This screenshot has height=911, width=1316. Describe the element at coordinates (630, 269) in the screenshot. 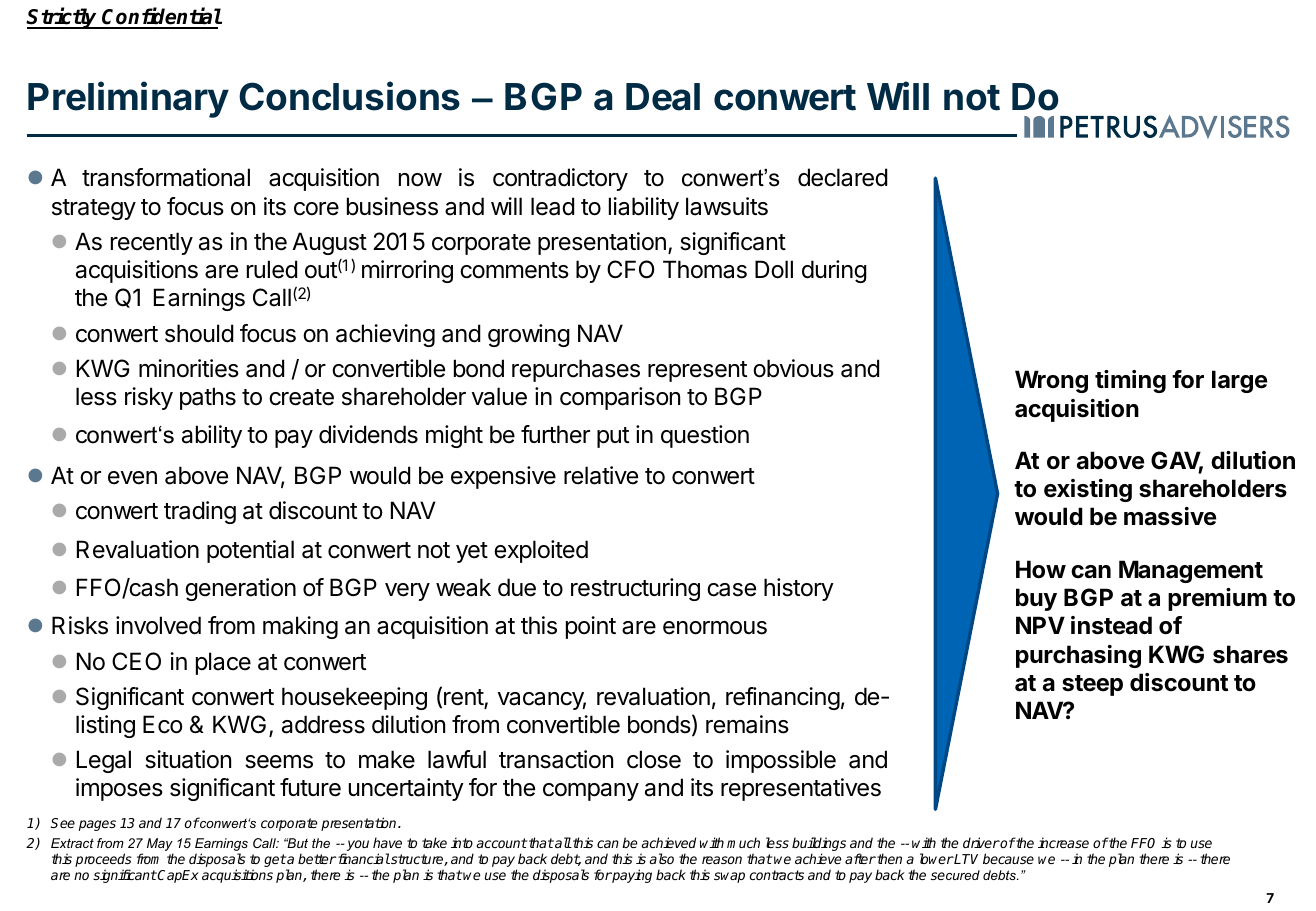

I see `CFO` at that location.
